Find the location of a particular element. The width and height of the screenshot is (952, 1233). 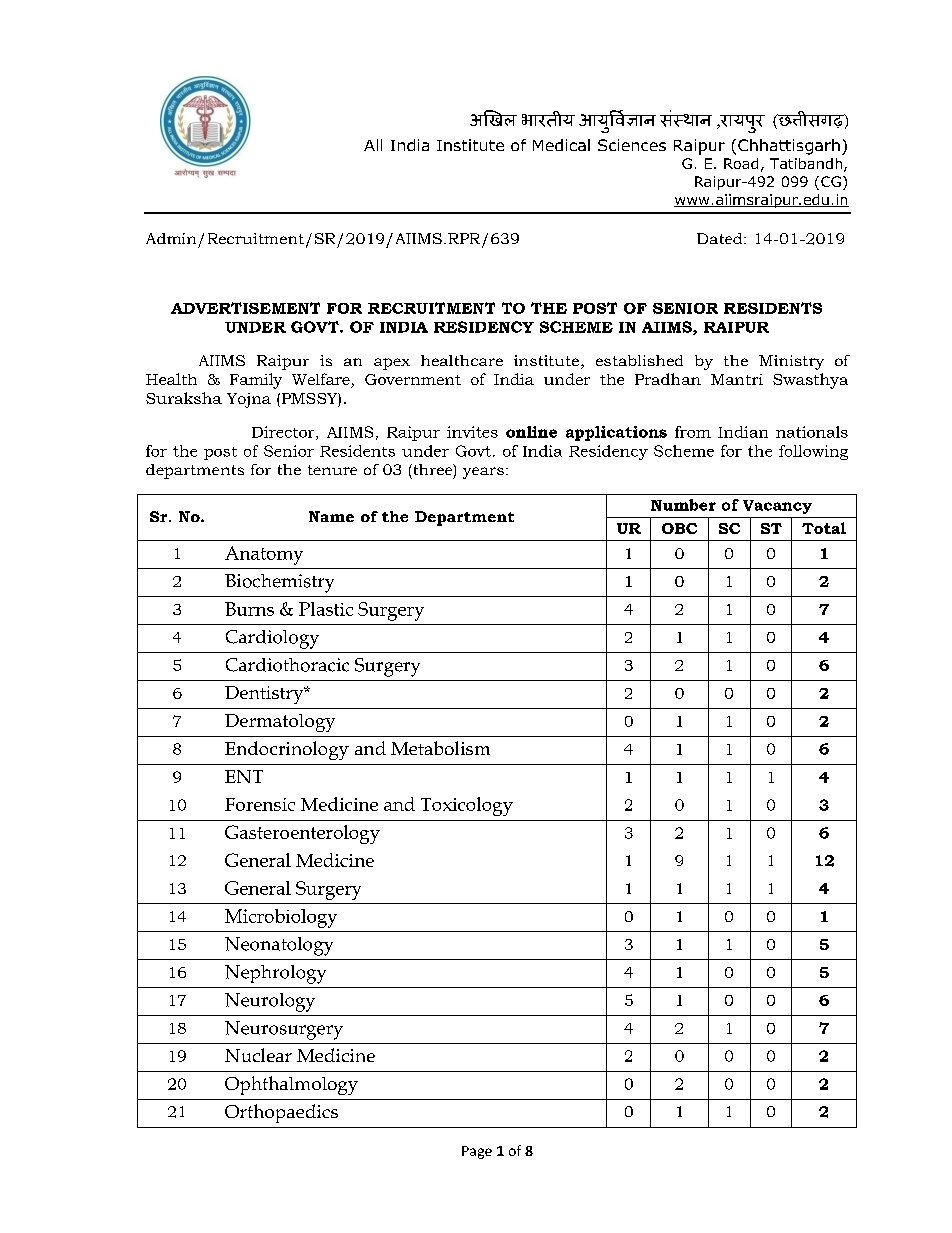

Cardiothoracic is located at coordinates (287, 665).
